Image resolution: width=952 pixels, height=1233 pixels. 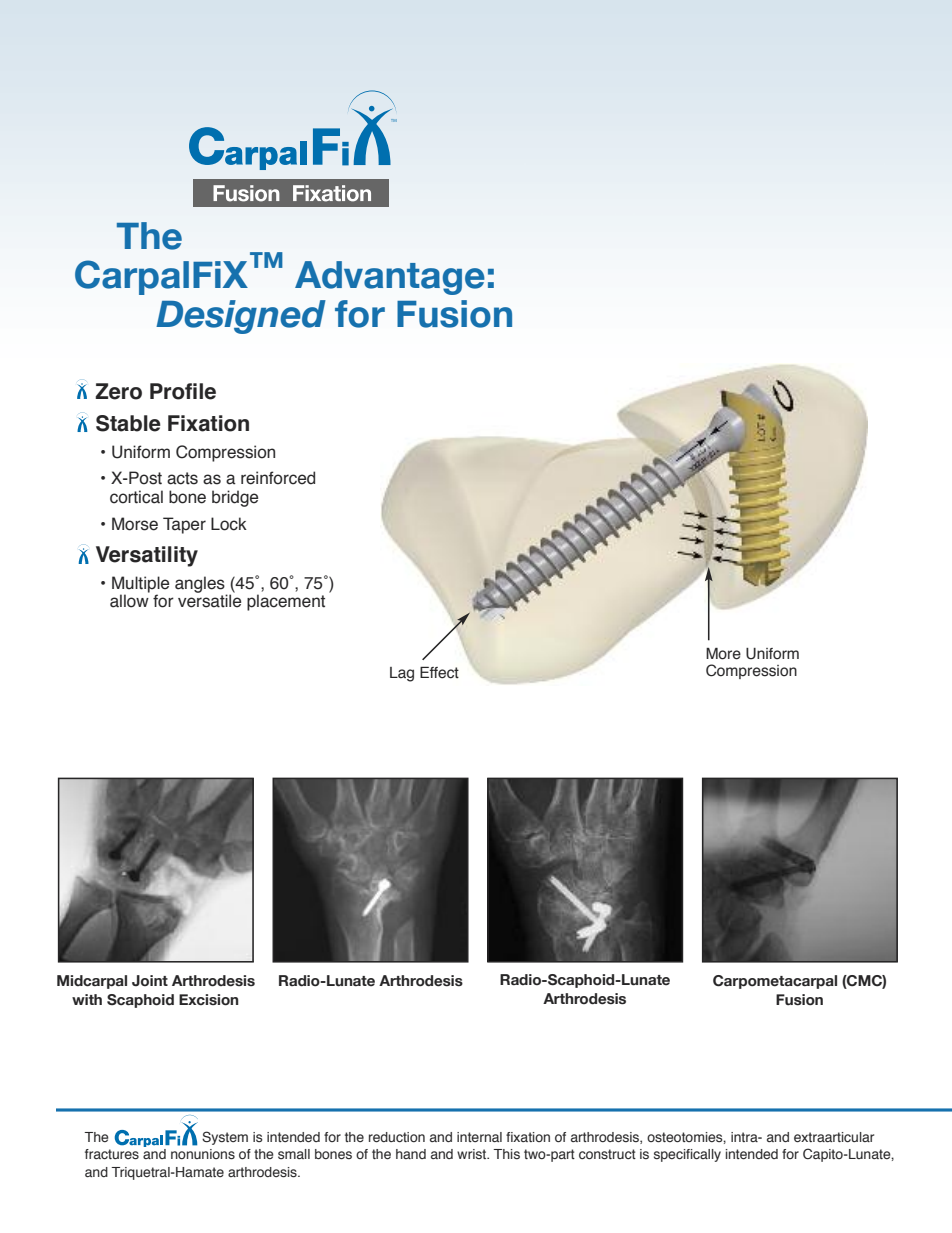 What do you see at coordinates (150, 980) in the image?
I see `Joint` at bounding box center [150, 980].
